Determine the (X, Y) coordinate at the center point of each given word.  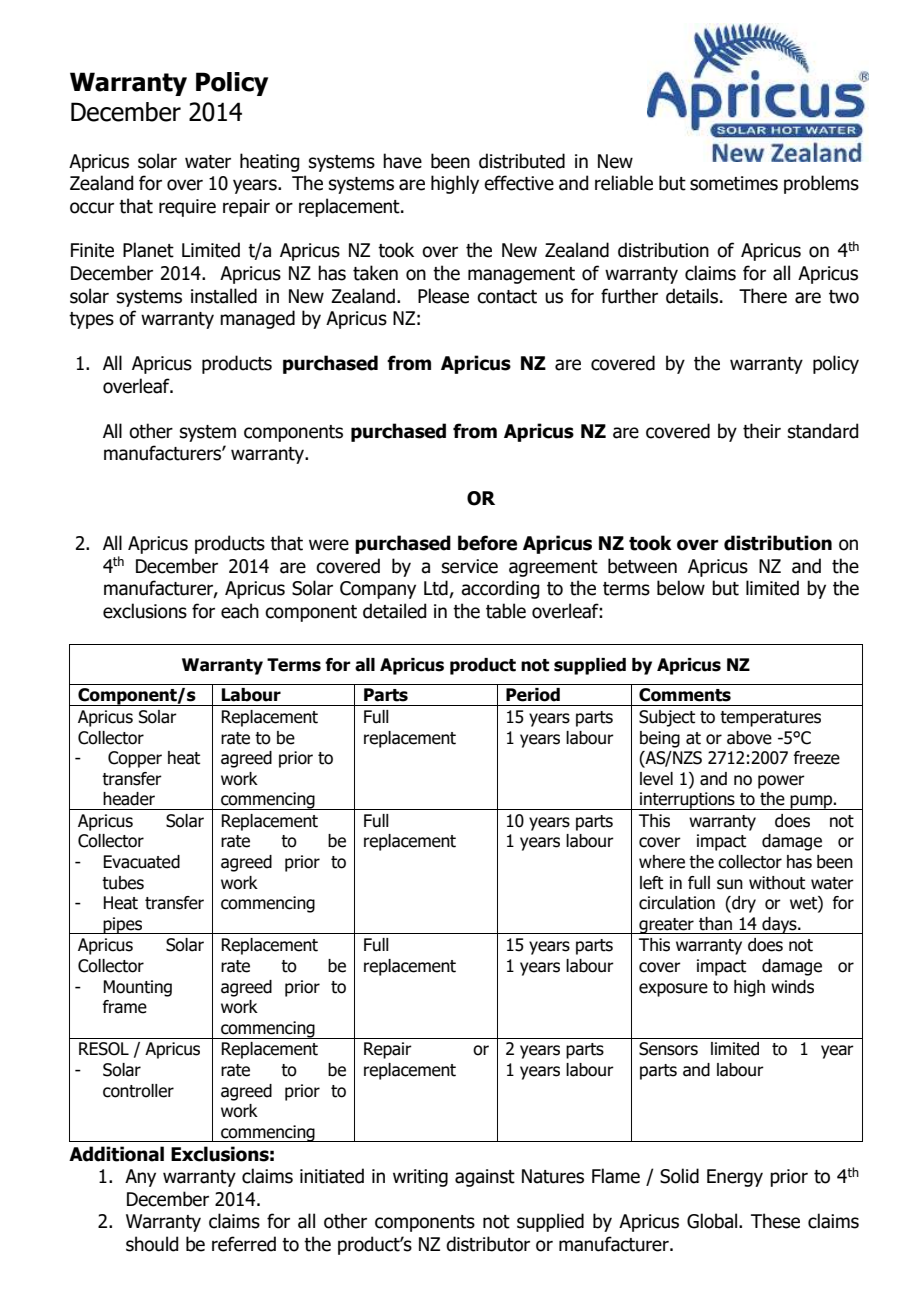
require (187, 208)
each (240, 611)
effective (519, 183)
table (506, 611)
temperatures (770, 719)
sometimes (734, 183)
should (152, 1244)
